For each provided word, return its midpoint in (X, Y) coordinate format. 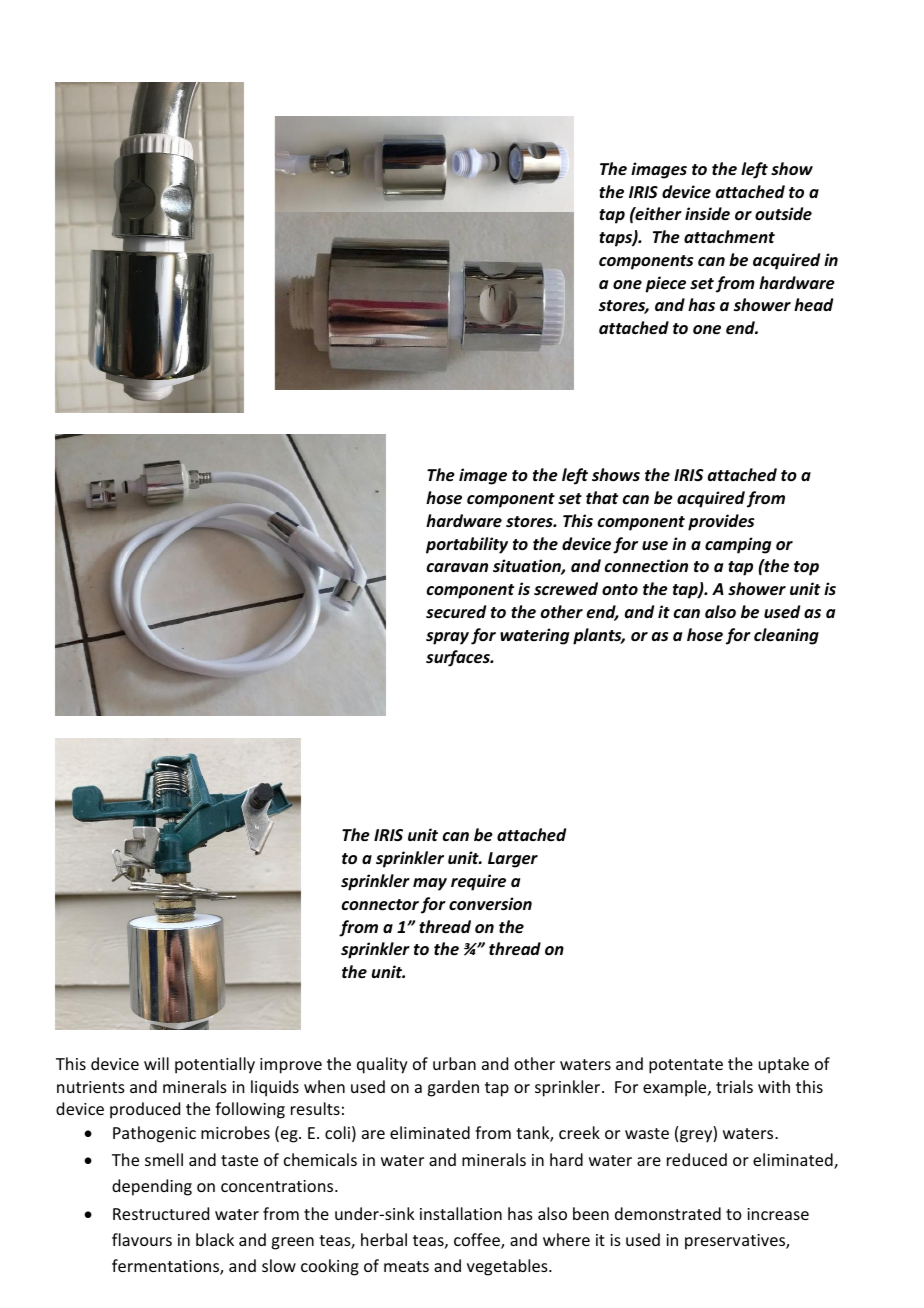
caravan (457, 567)
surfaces (459, 658)
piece (666, 284)
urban (454, 1063)
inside (707, 214)
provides (721, 522)
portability (467, 545)
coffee (478, 1241)
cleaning (786, 636)
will (156, 1063)
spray (447, 638)
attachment (729, 236)
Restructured (161, 1213)
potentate (686, 1066)
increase (778, 1214)
